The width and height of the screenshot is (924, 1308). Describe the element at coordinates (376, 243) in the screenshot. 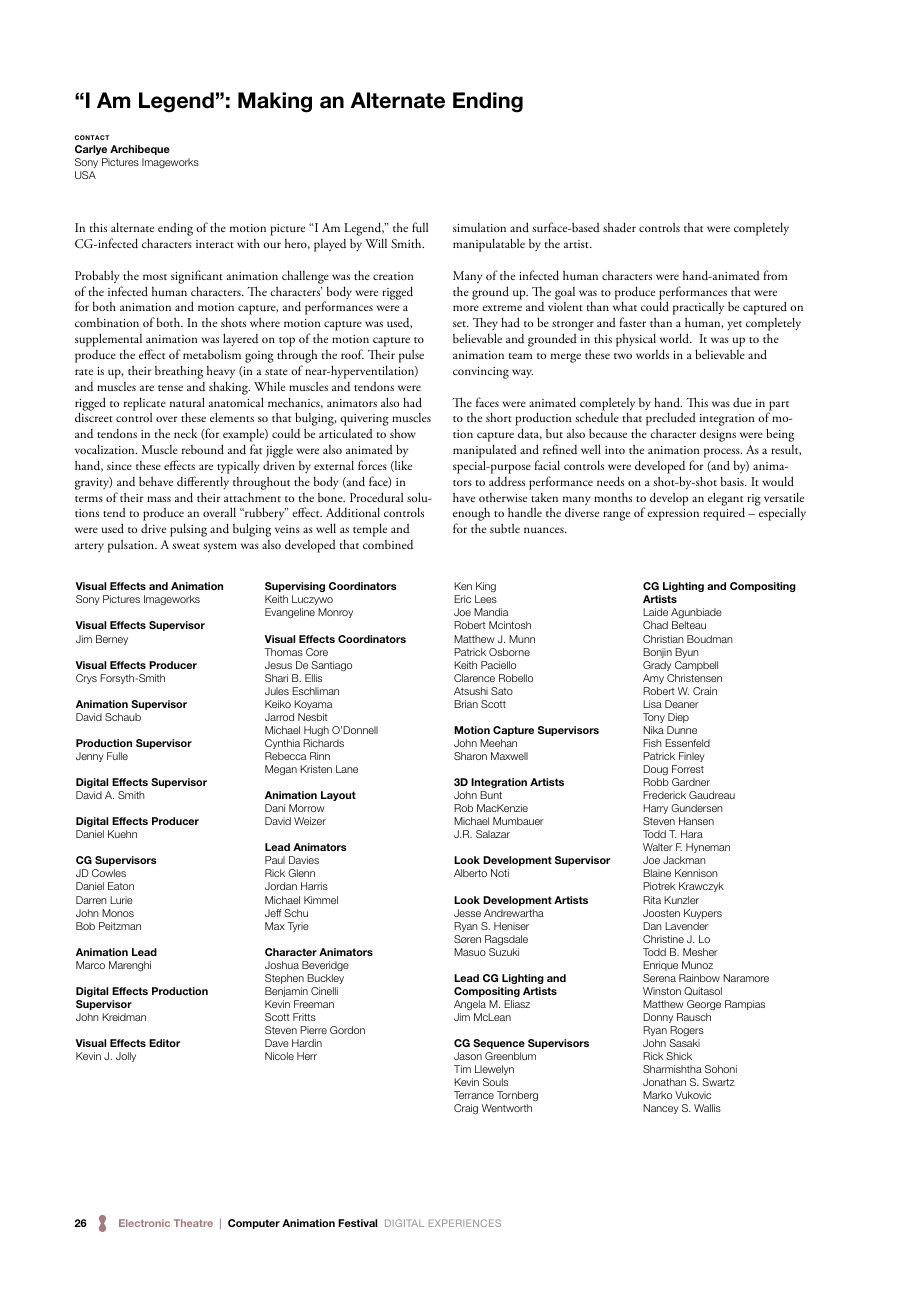

I see `Will` at that location.
